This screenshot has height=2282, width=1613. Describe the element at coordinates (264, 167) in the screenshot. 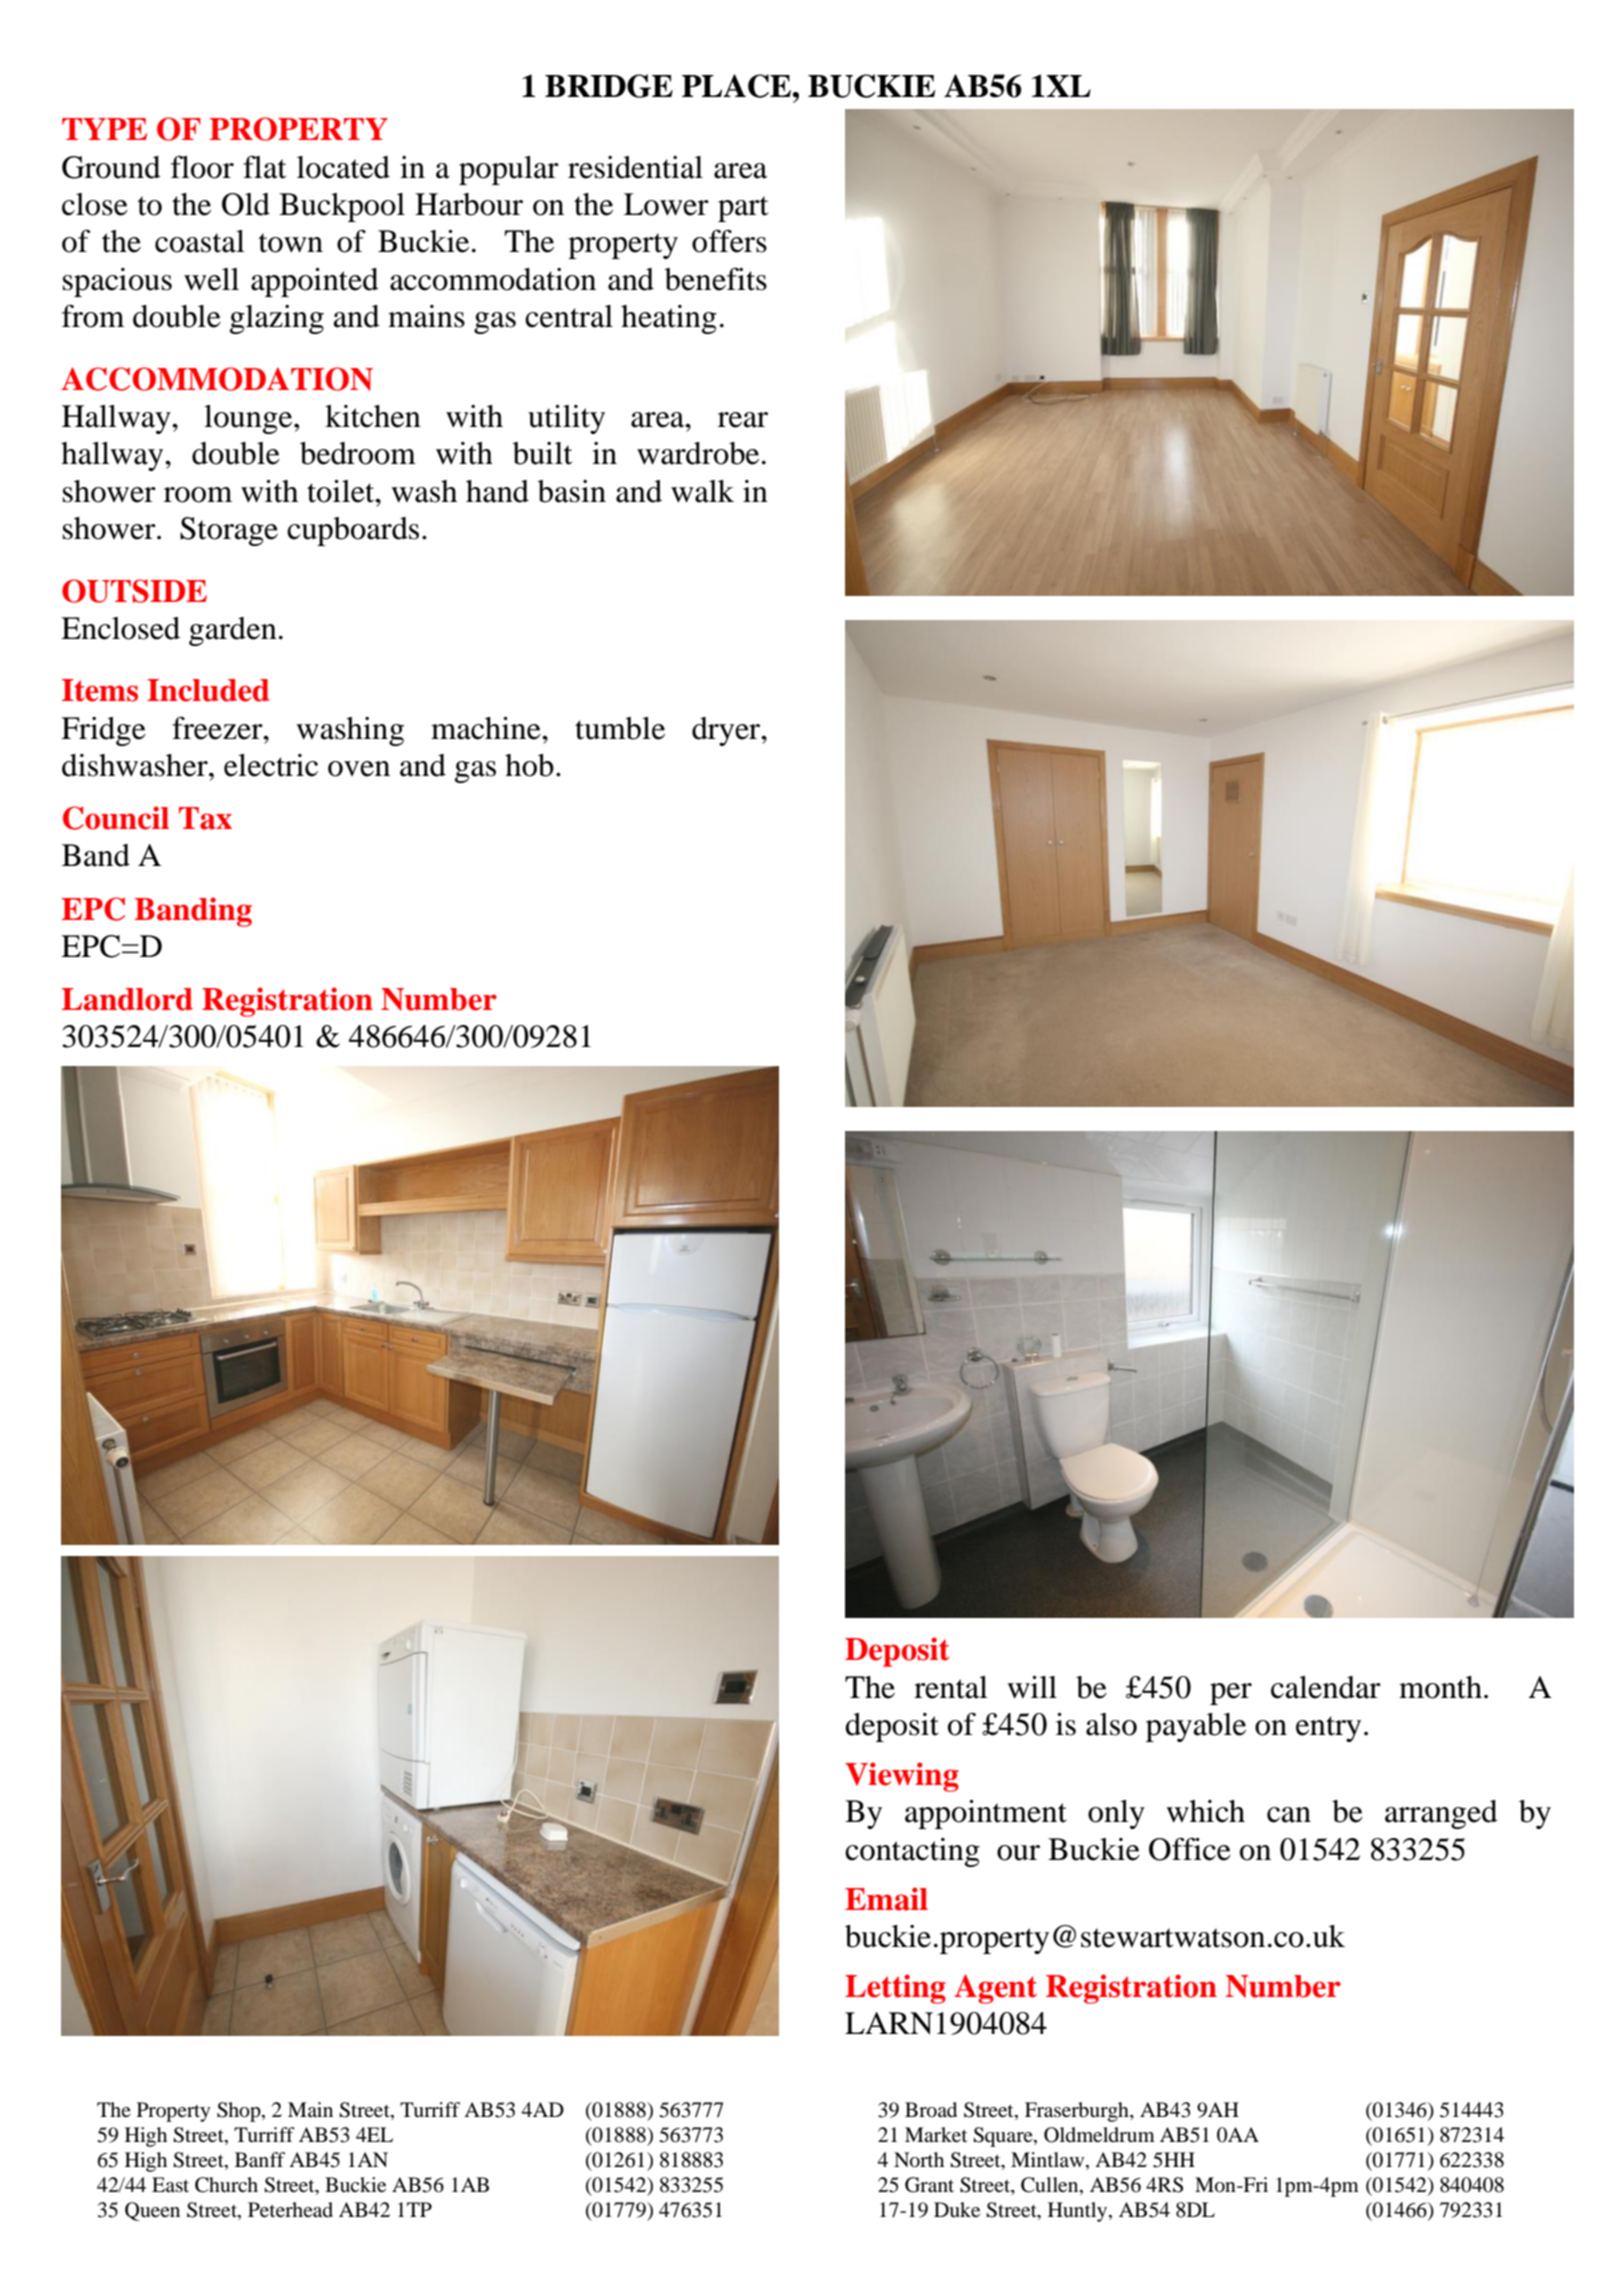

I see `flat` at that location.
